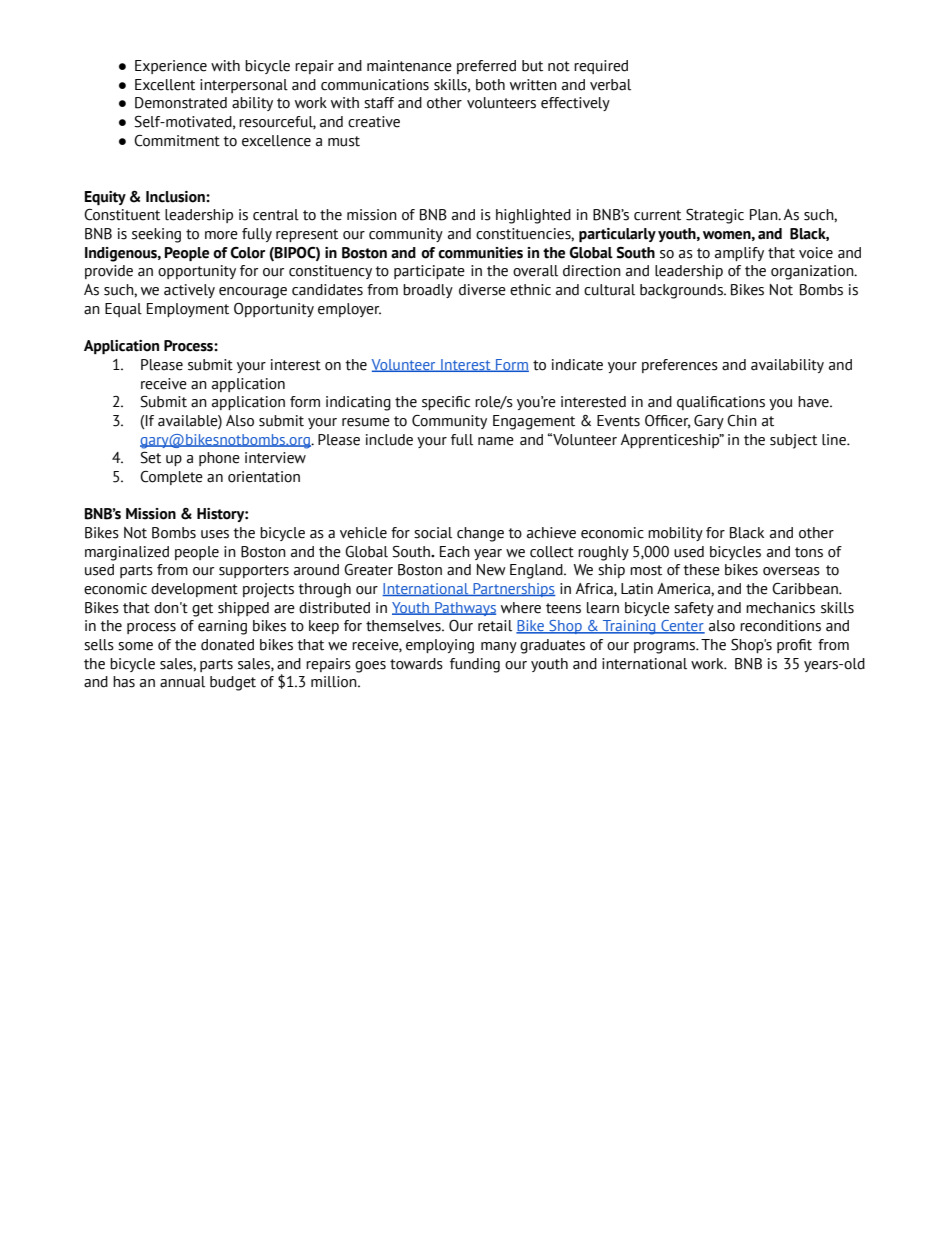  I want to click on subject, so click(793, 441).
